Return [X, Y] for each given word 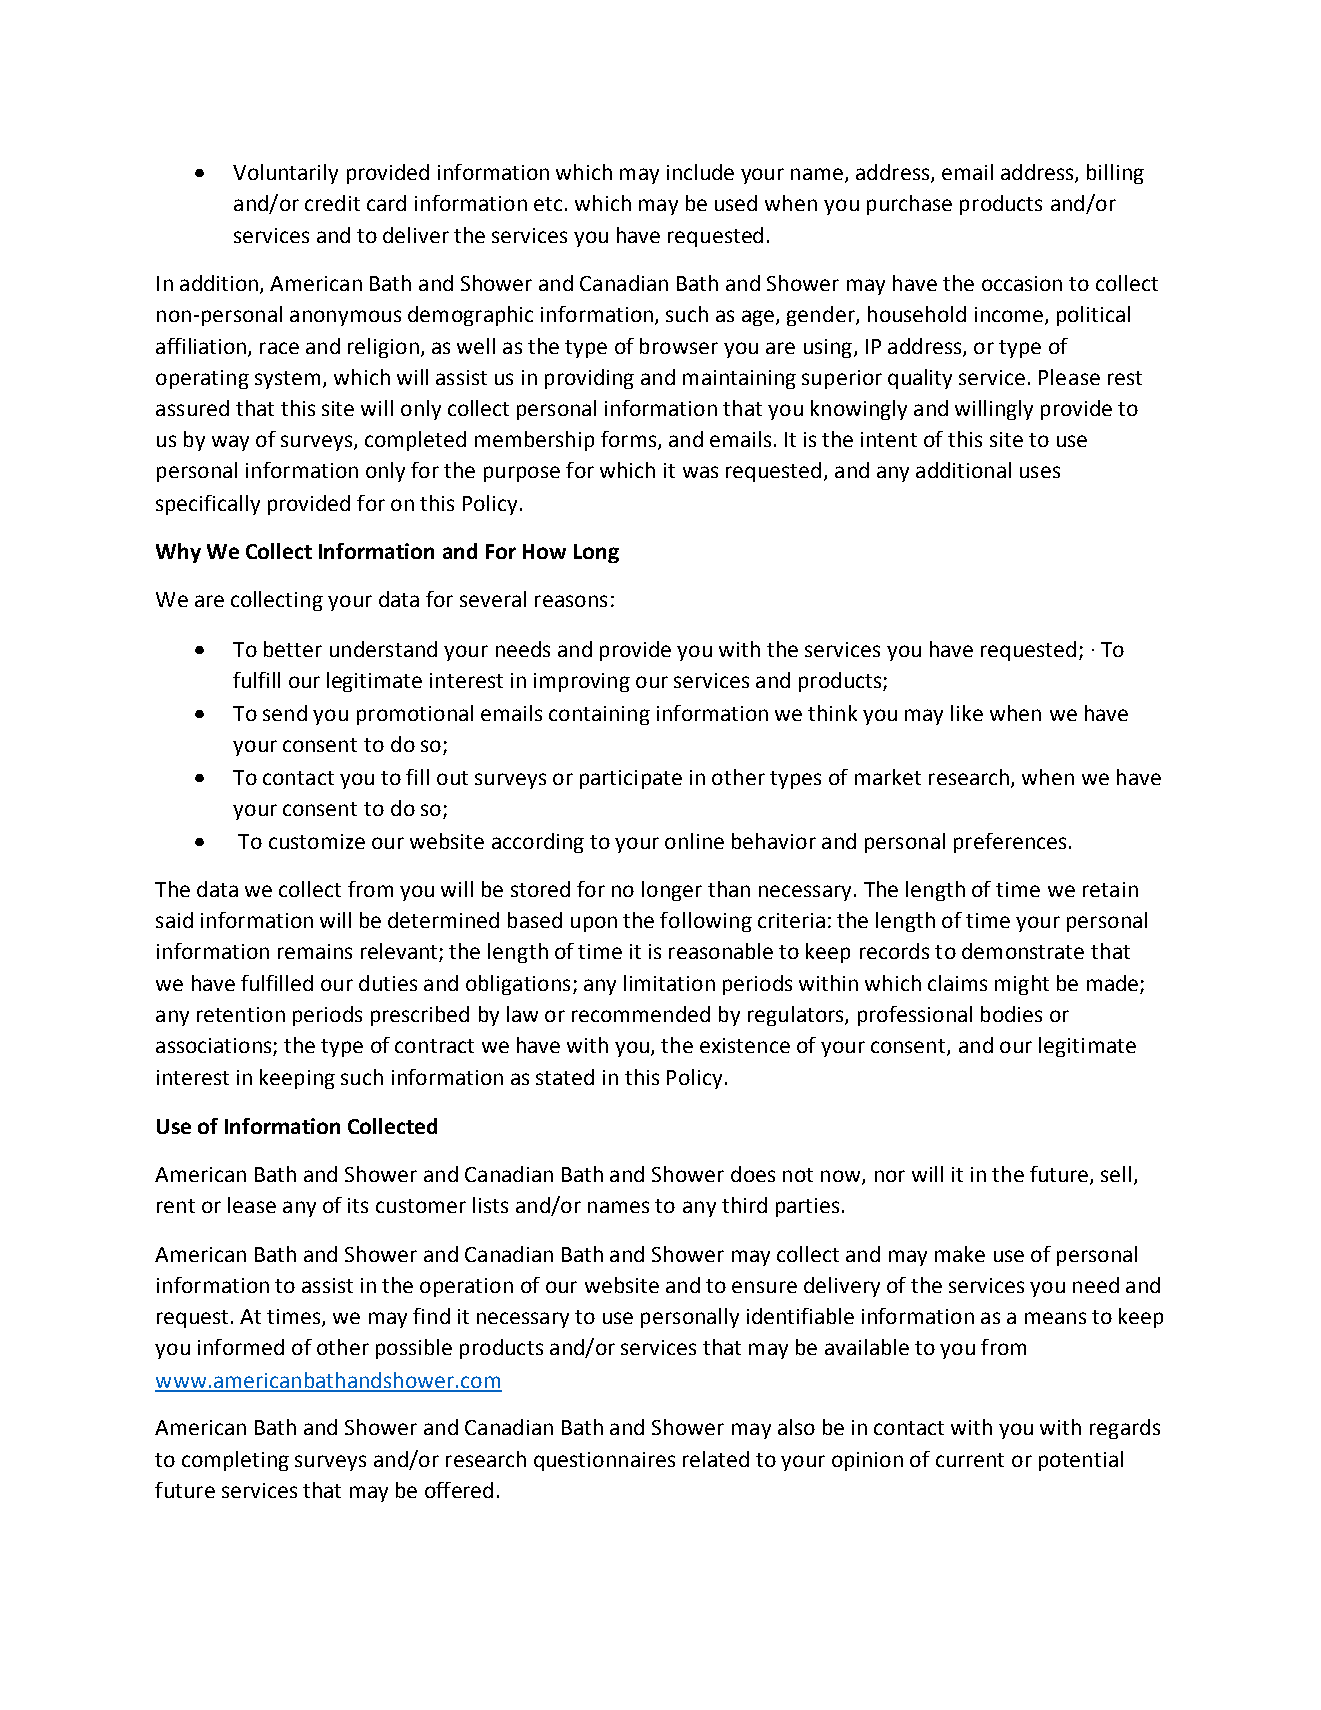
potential [1081, 1461]
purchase [909, 205]
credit [332, 203]
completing [235, 1461]
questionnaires [604, 1461]
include [700, 172]
